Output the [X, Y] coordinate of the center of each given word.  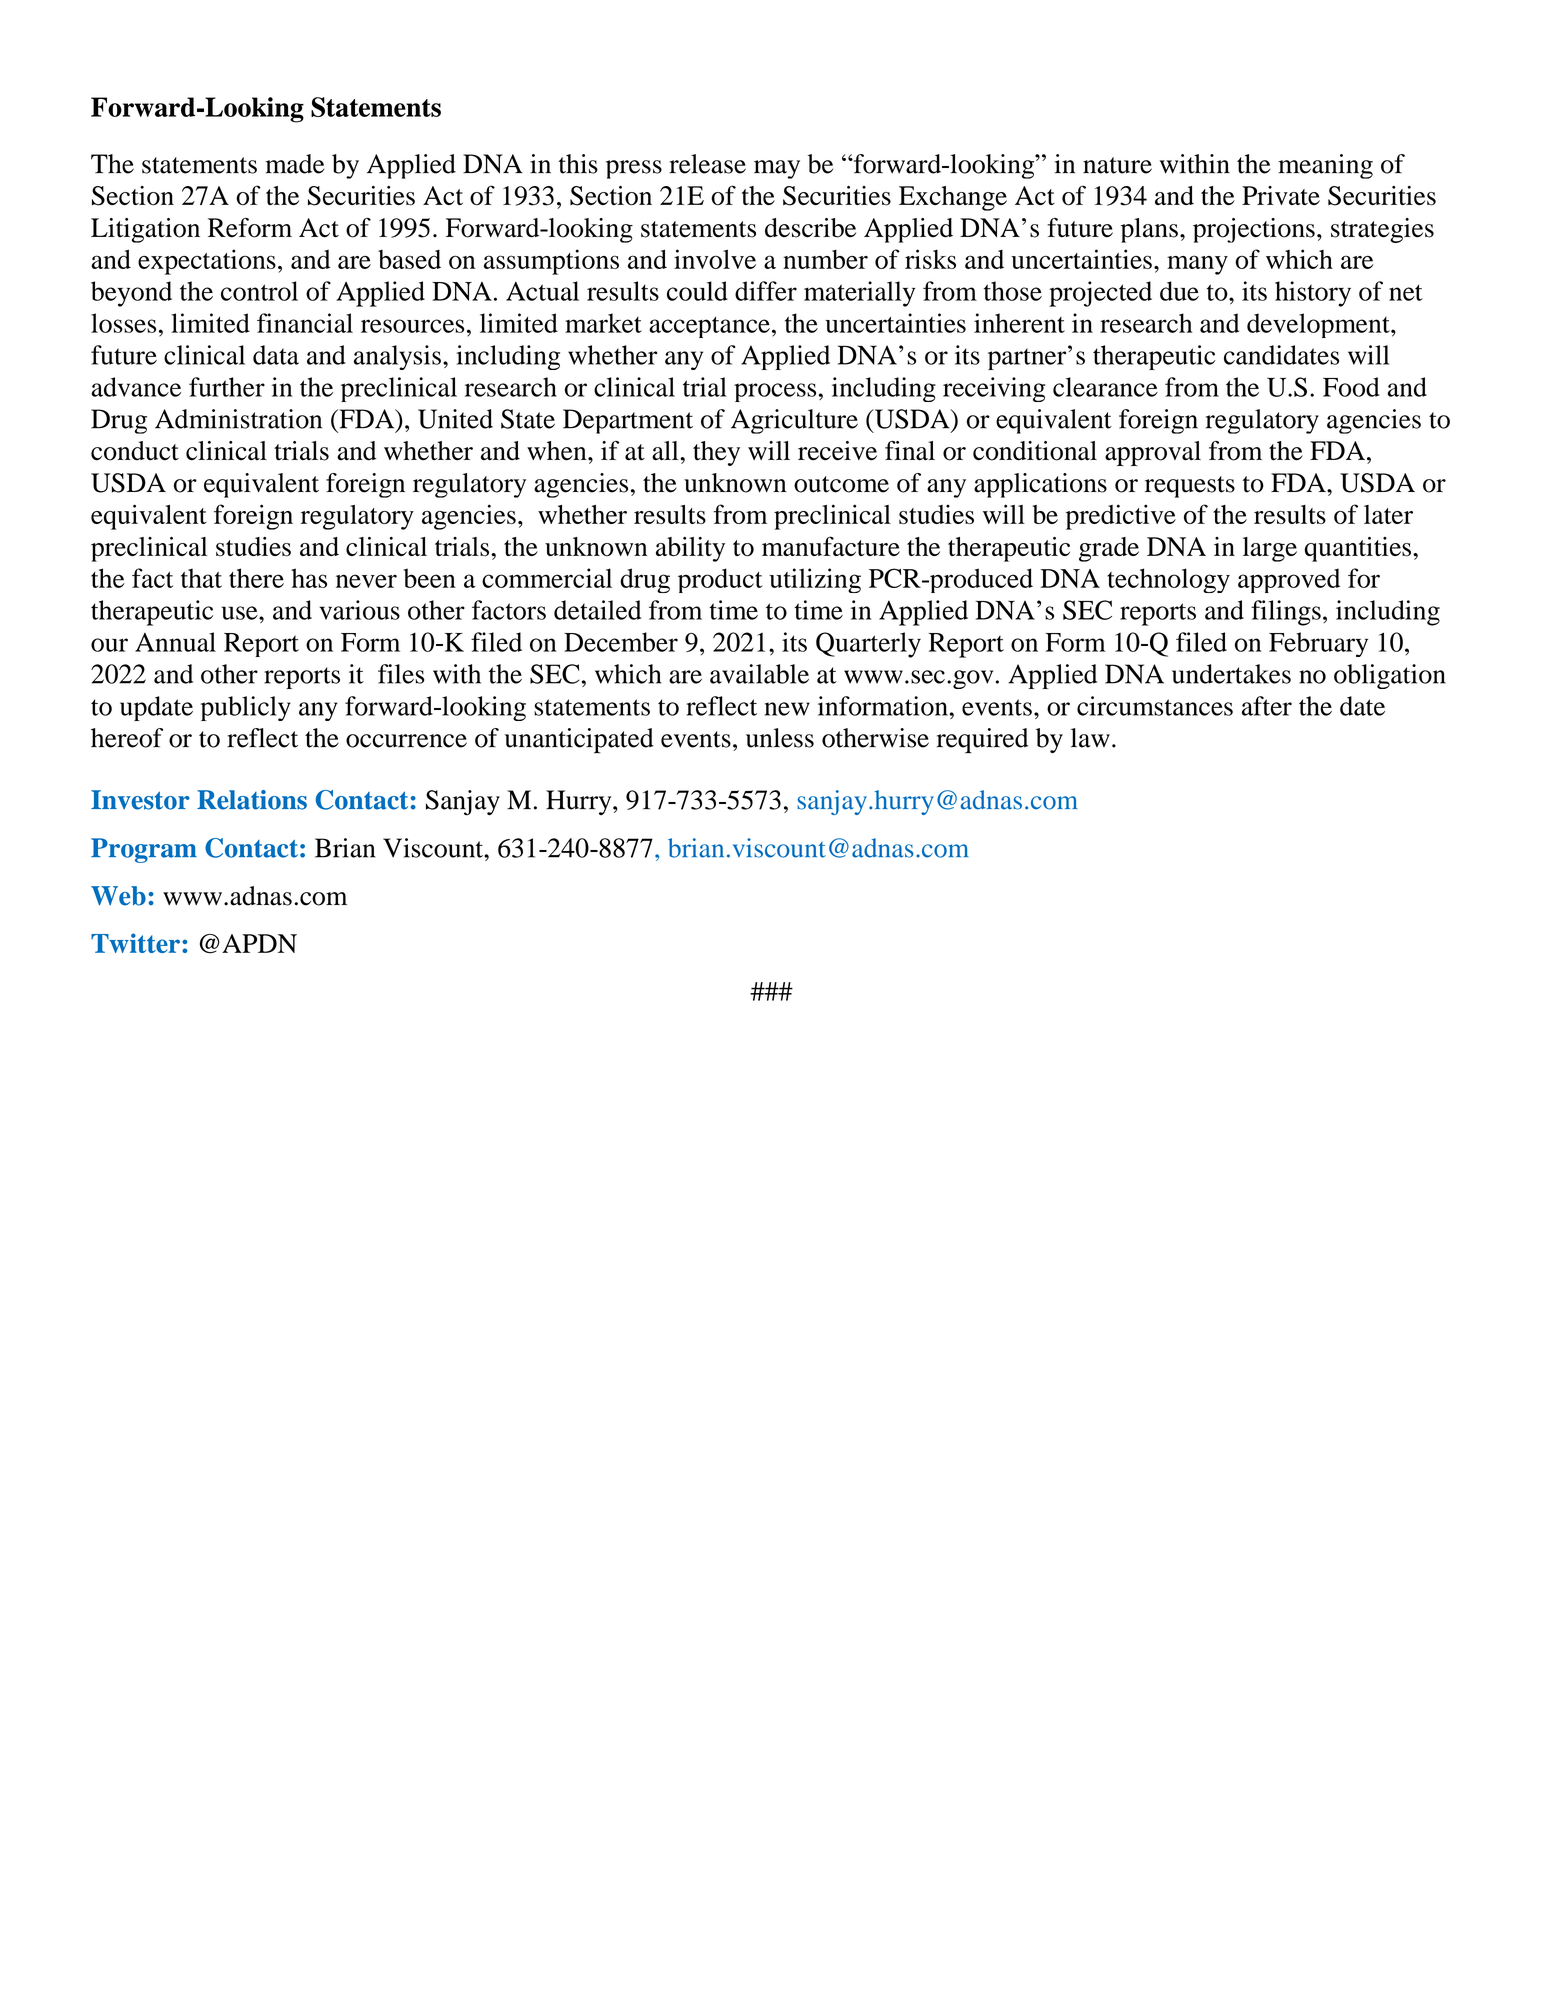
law [1090, 738]
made [294, 164]
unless [780, 738]
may [777, 169]
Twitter [135, 943]
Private [1281, 195]
